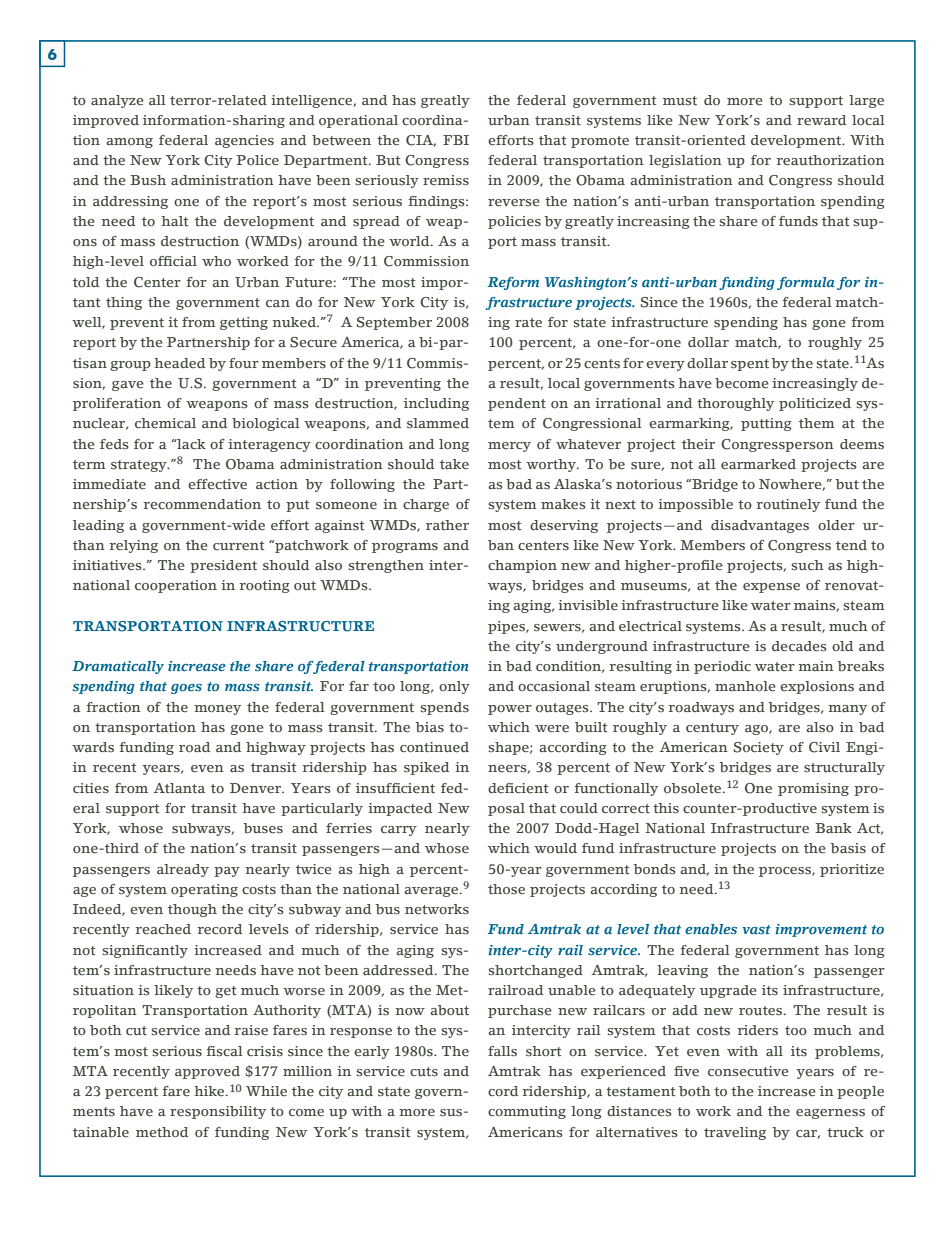  I want to click on responsibility, so click(218, 1112).
